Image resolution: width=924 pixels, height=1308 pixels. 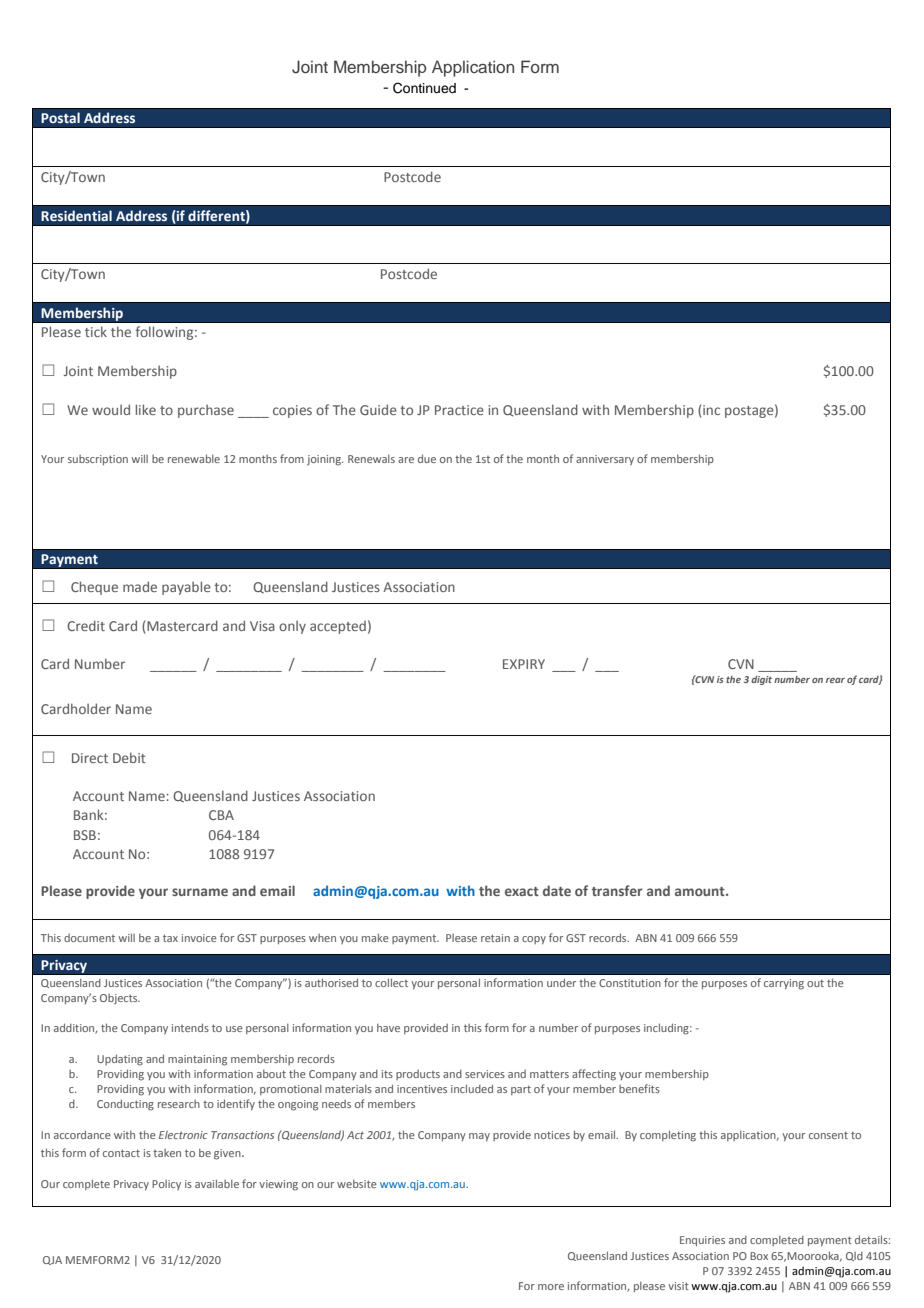 What do you see at coordinates (759, 1256) in the page?
I see `Box` at bounding box center [759, 1256].
